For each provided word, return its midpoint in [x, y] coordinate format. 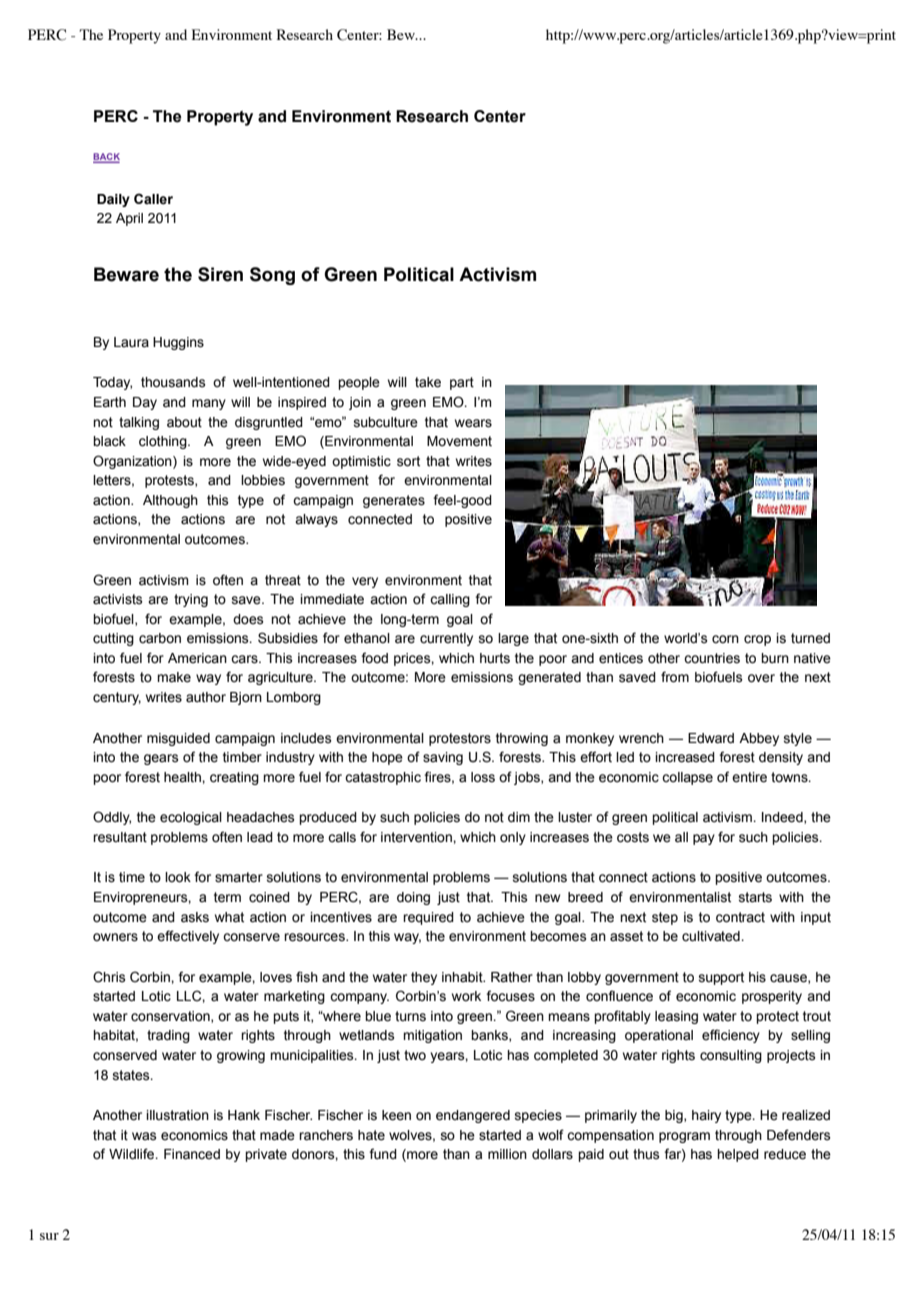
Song [272, 276]
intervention [417, 837]
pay [704, 839]
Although [170, 501]
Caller [153, 199]
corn [725, 639]
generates [394, 501]
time [132, 877]
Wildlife [133, 1154]
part [462, 383]
